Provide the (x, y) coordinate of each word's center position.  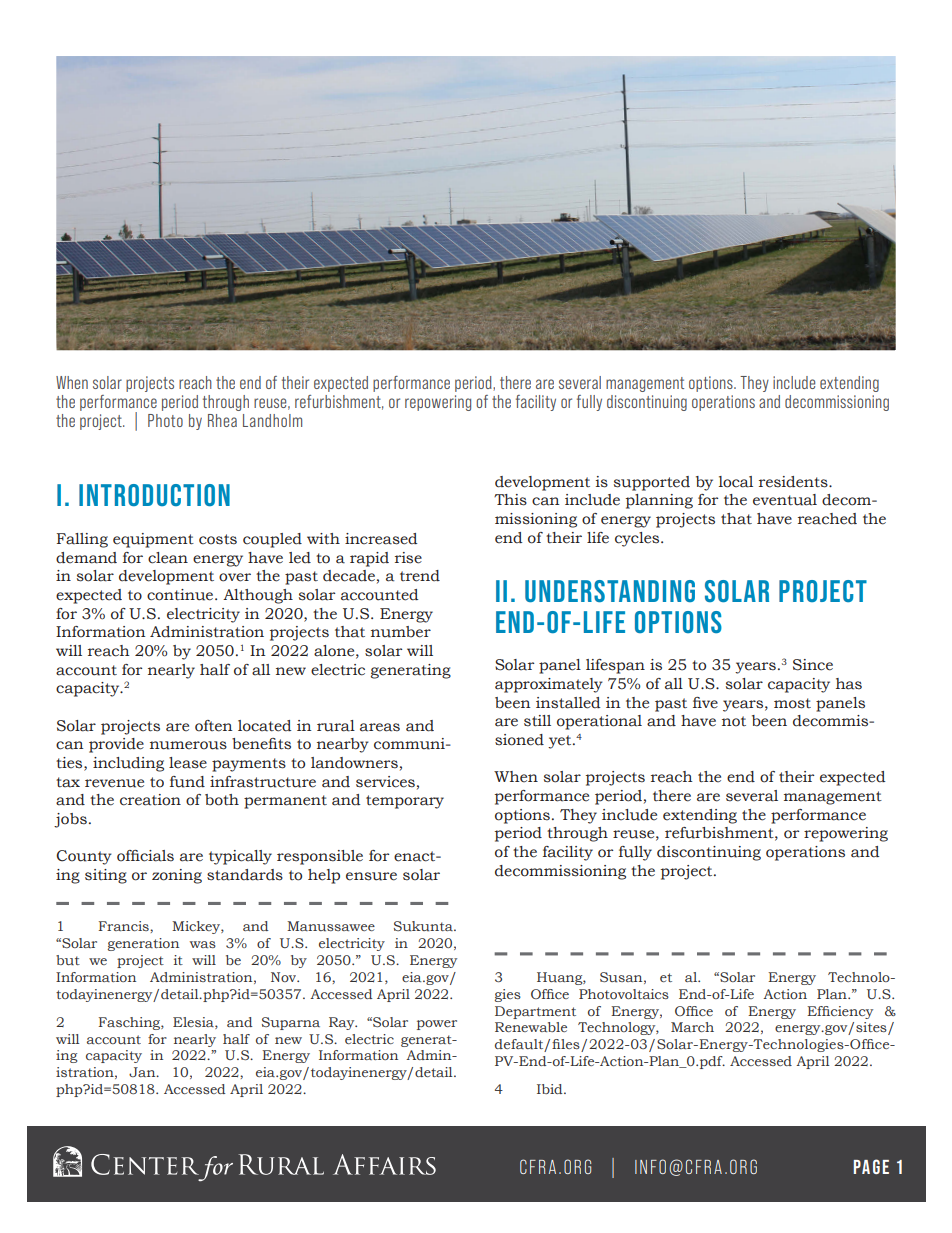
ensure (371, 876)
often (213, 726)
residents (794, 482)
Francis (125, 926)
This (510, 500)
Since (813, 665)
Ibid (551, 1089)
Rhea (222, 420)
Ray (343, 1023)
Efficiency (840, 1012)
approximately (549, 685)
